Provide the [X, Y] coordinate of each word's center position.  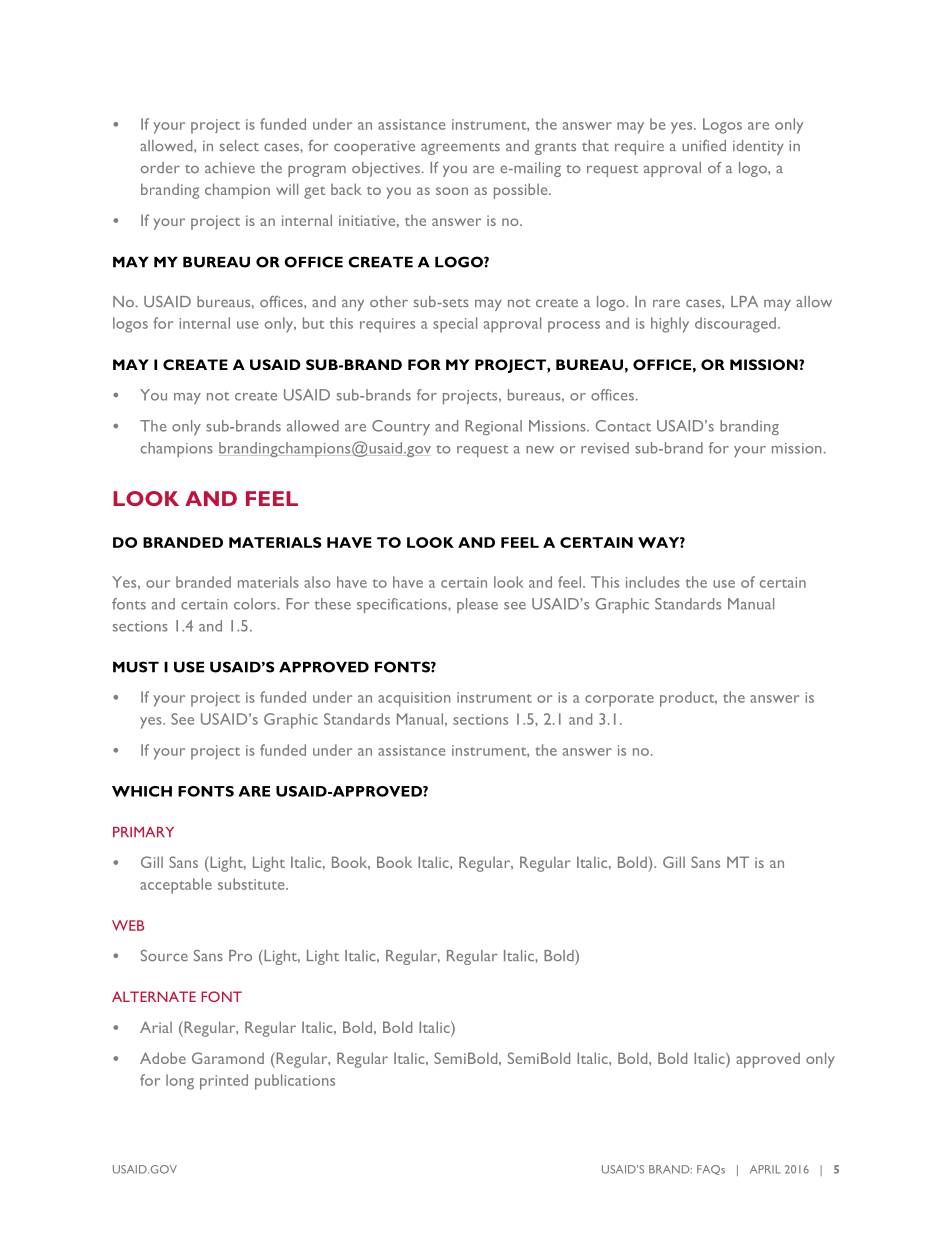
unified [704, 145]
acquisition [414, 699]
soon [452, 191]
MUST [136, 667]
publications [295, 1082]
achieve [230, 167]
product [688, 699]
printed [224, 1082]
